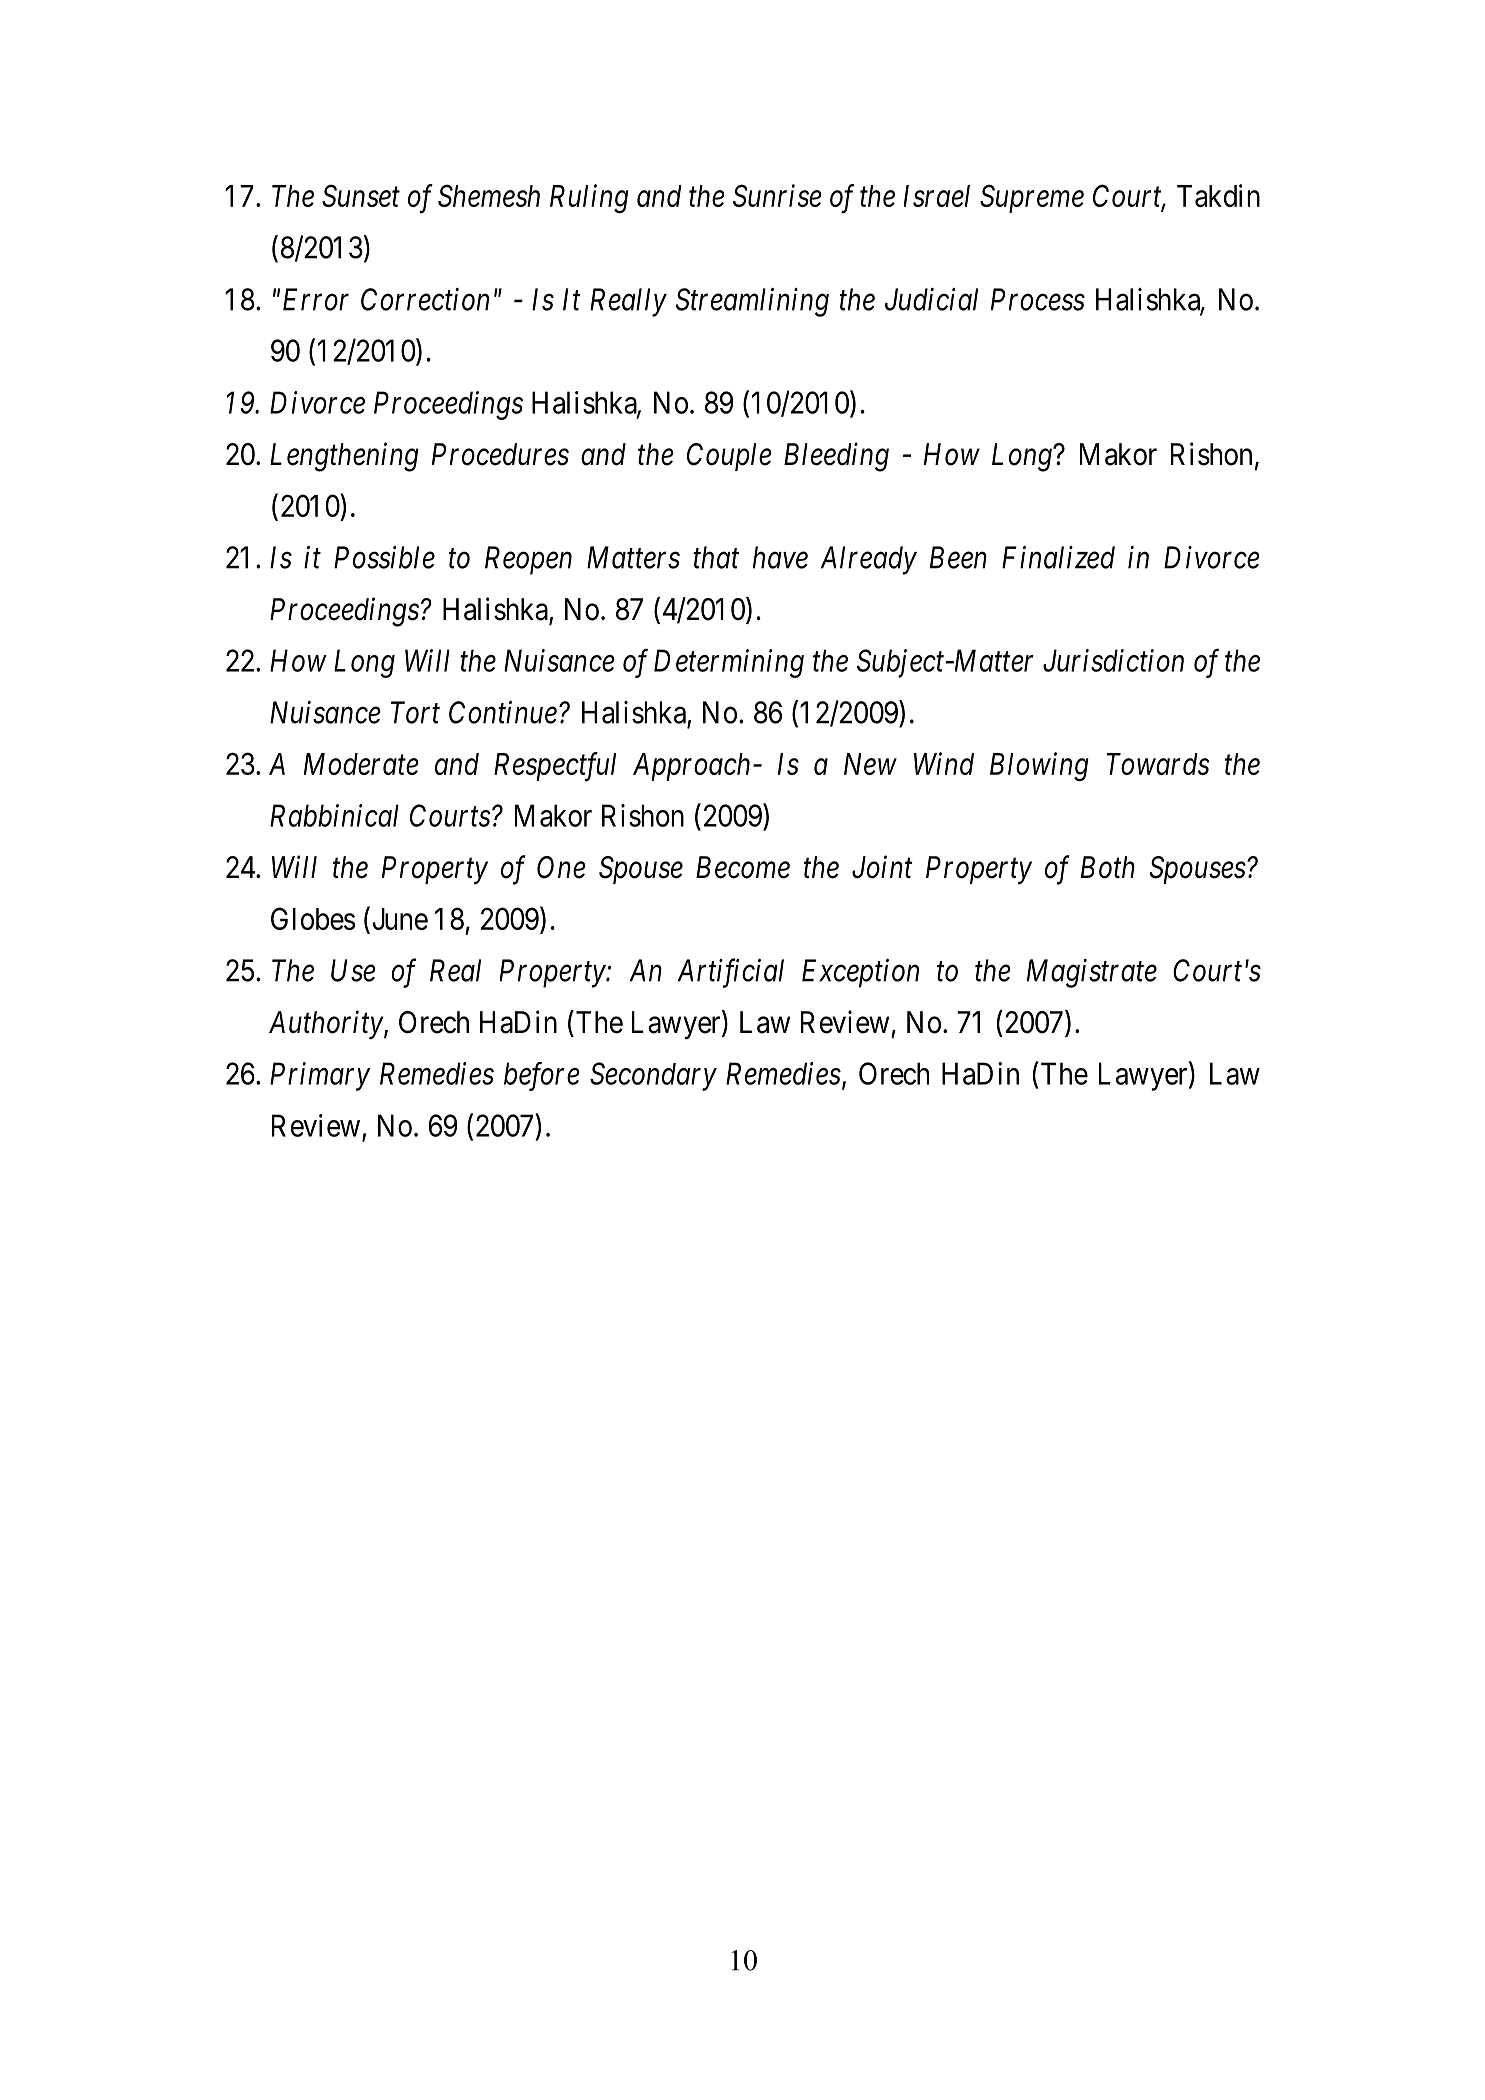 This screenshot has height=2100, width=1485. I want to click on Couple, so click(729, 457).
